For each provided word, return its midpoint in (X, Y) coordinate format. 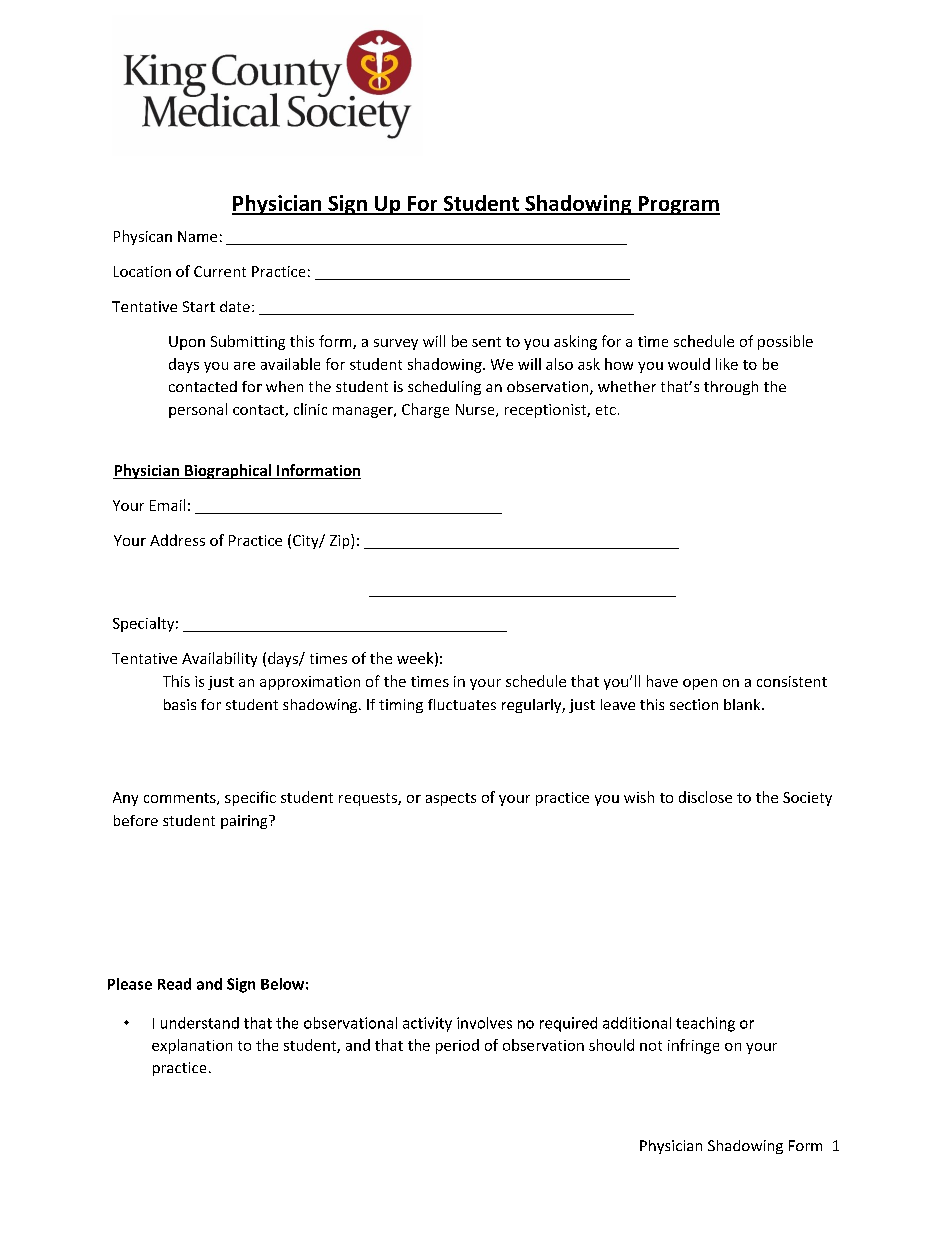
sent (486, 342)
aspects (451, 799)
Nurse (476, 410)
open (700, 684)
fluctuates (462, 704)
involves (484, 1023)
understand (200, 1023)
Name (197, 236)
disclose (705, 797)
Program (678, 205)
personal (198, 410)
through (731, 388)
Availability (219, 659)
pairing (245, 822)
